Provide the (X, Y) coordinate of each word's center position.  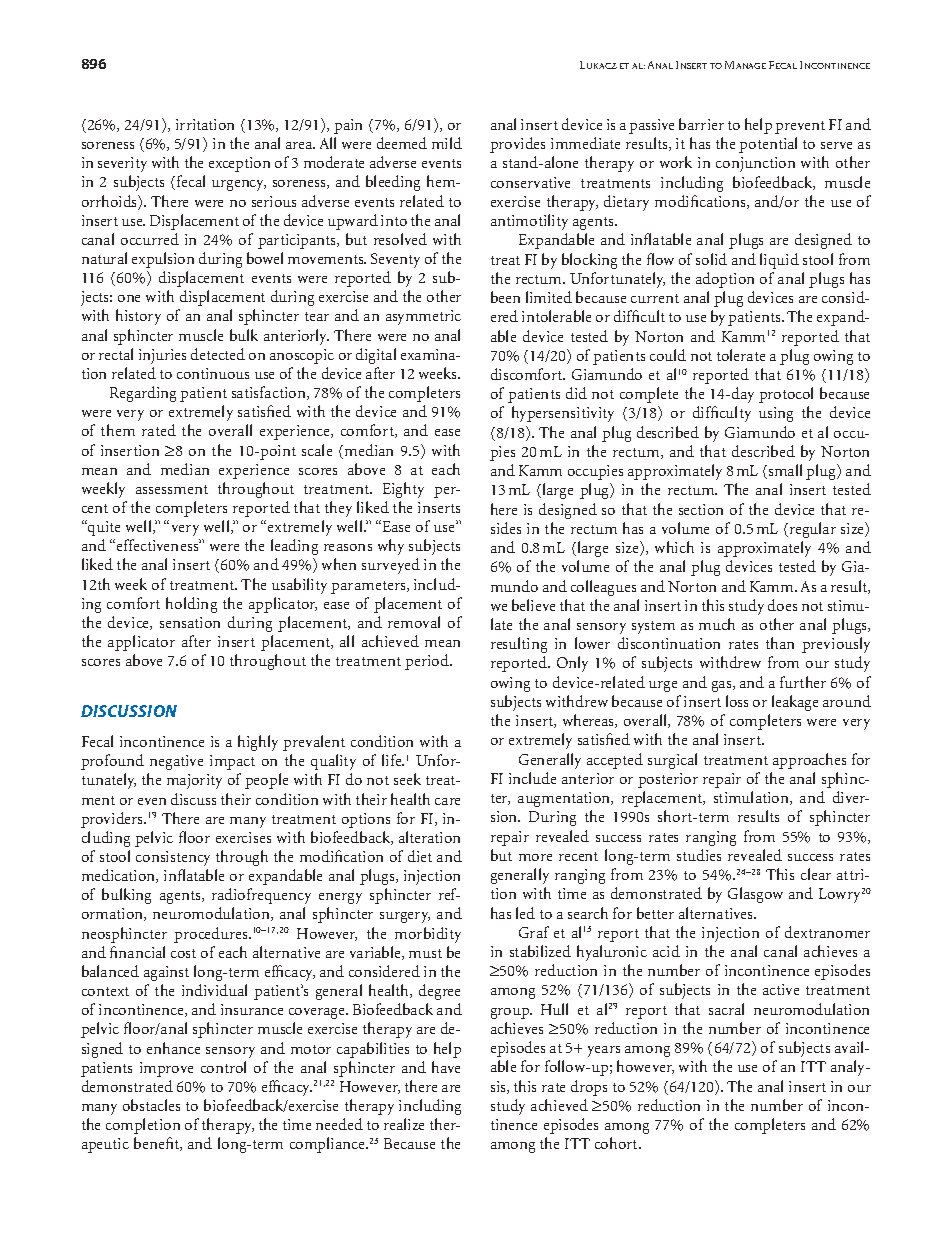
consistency (173, 858)
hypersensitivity (563, 414)
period (428, 662)
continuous (213, 373)
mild (447, 143)
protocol (786, 395)
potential (768, 145)
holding (191, 605)
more (535, 857)
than (780, 643)
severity (122, 164)
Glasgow (755, 895)
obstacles (151, 1105)
